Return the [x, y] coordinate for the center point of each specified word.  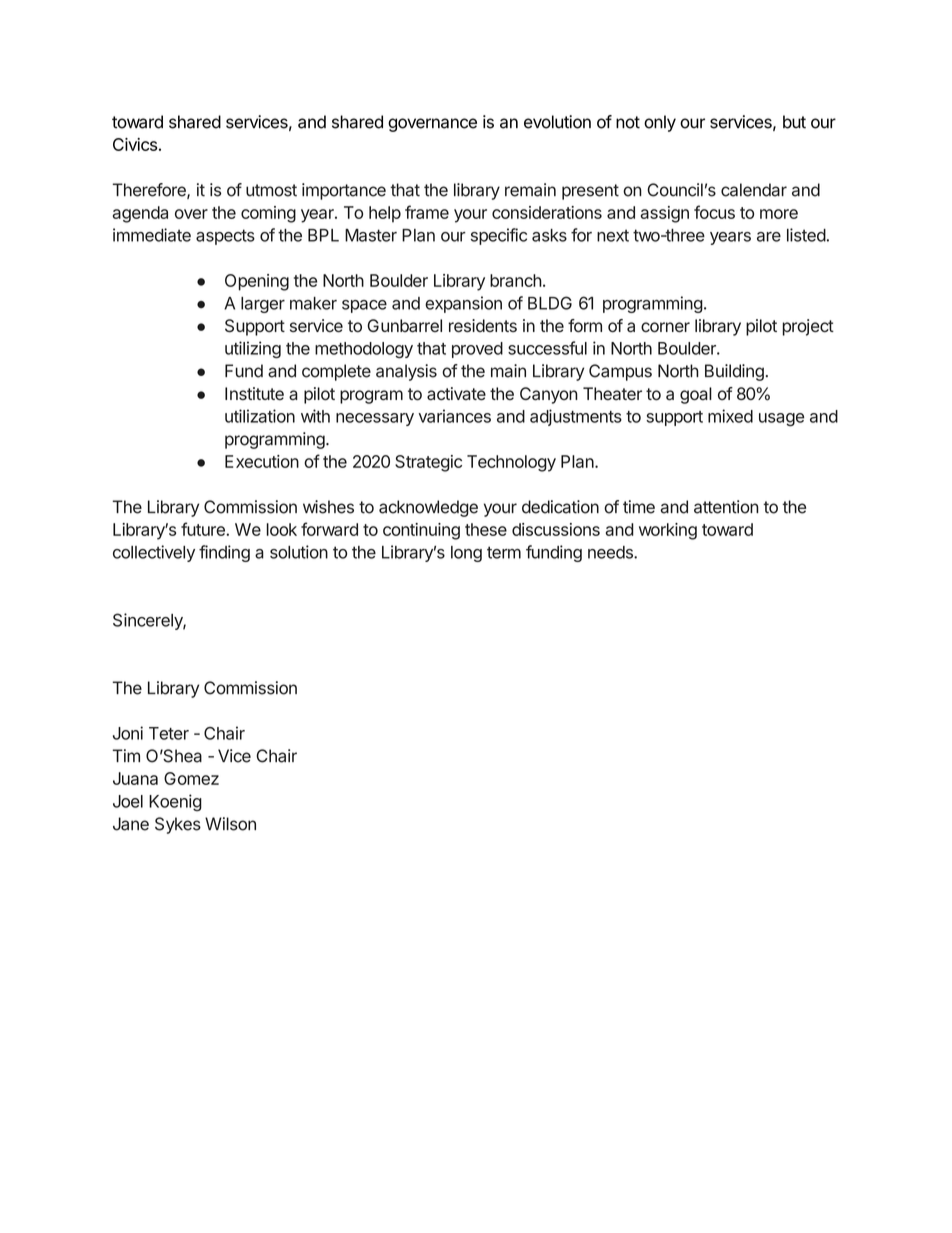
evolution [557, 122]
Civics [135, 144]
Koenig [175, 802]
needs [611, 552]
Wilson [230, 824]
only [660, 123]
